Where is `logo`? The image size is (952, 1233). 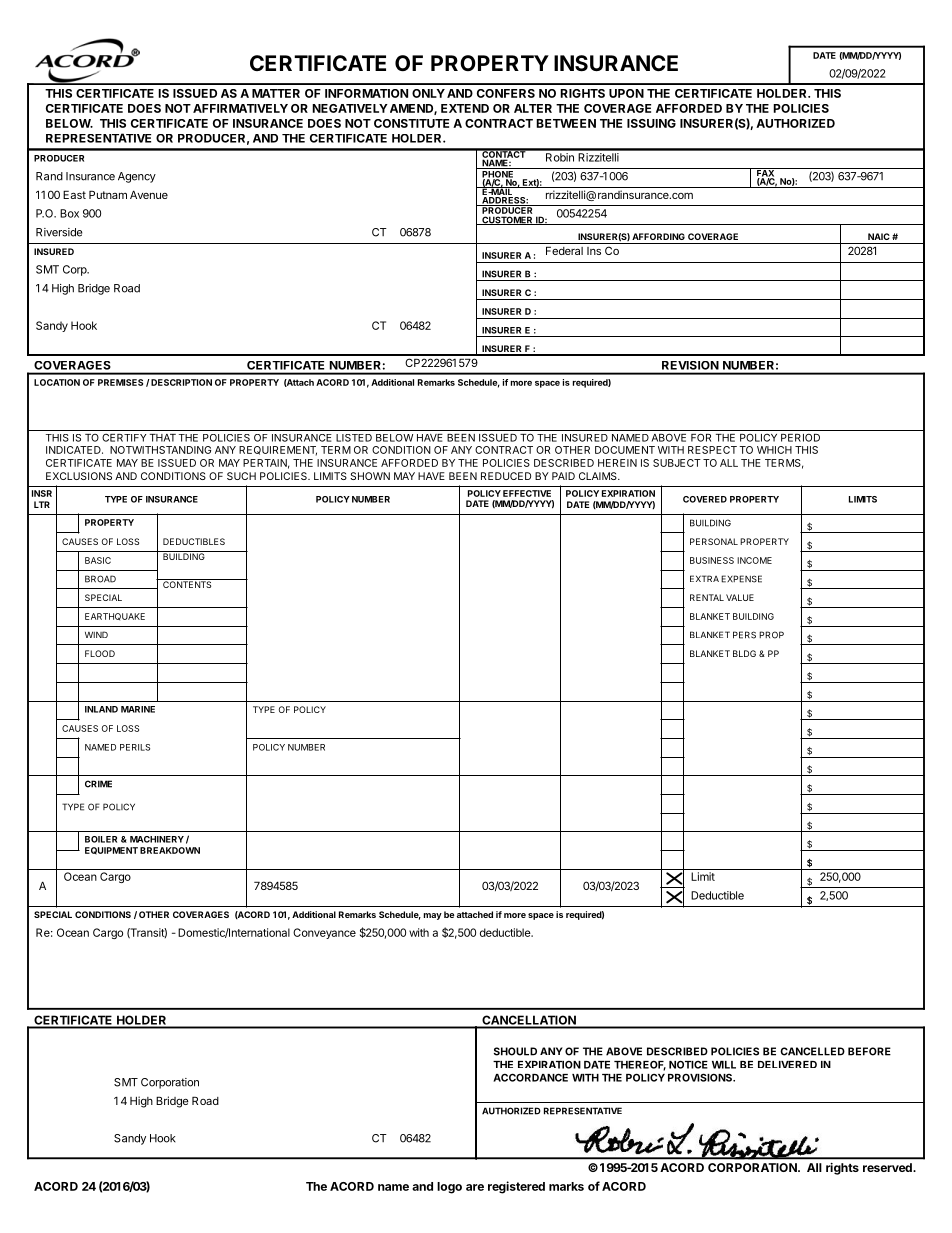 logo is located at coordinates (449, 1188).
